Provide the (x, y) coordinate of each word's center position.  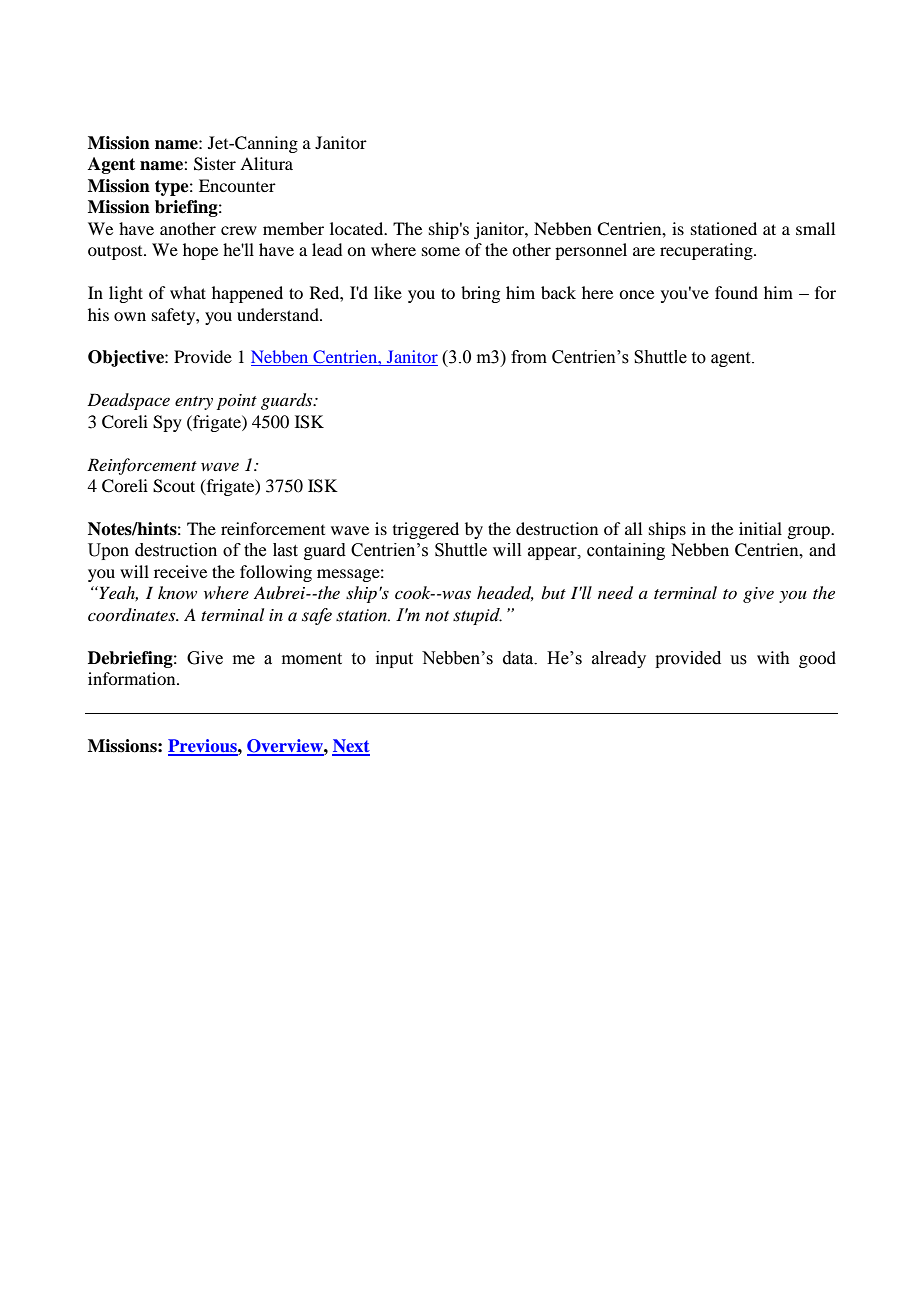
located (358, 228)
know (177, 592)
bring (480, 294)
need (615, 593)
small (815, 228)
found (736, 292)
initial (760, 528)
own (130, 316)
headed (505, 593)
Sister (215, 164)
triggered (426, 530)
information (133, 678)
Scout (174, 486)
